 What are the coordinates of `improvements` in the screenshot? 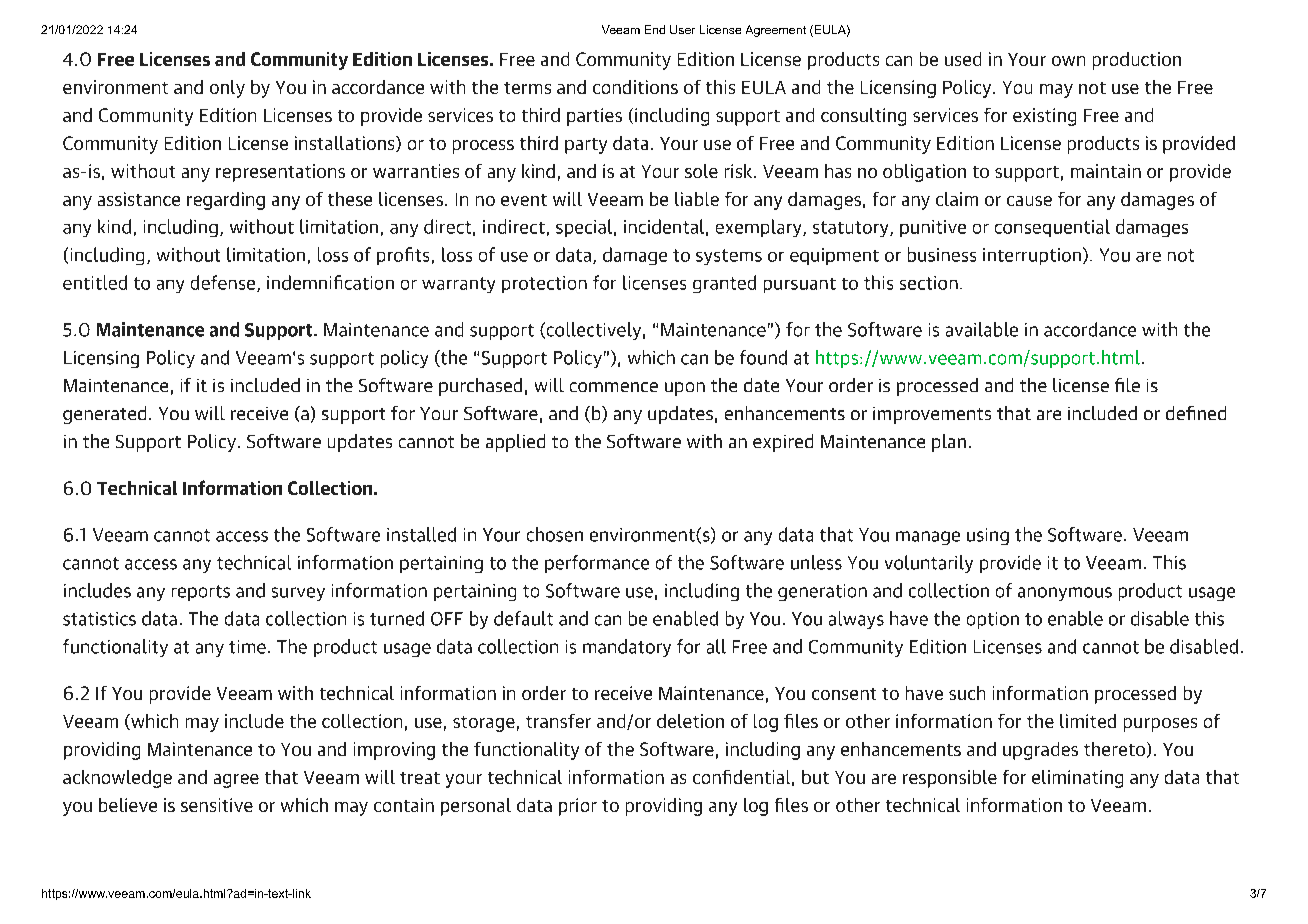 It's located at (932, 415).
